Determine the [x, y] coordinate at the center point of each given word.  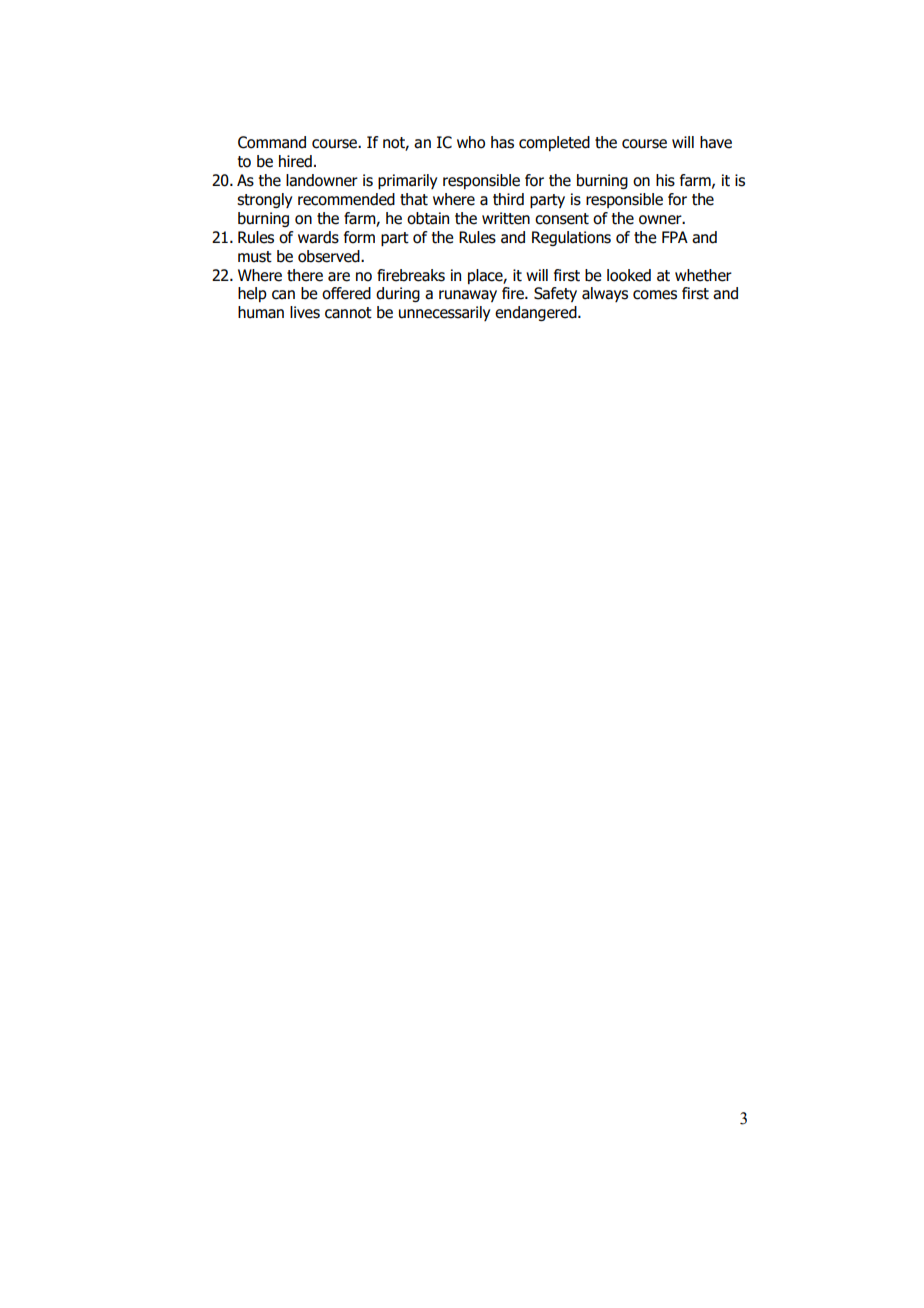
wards [318, 237]
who [471, 142]
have [716, 142]
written [506, 218]
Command [272, 142]
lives [305, 312]
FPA [675, 237]
